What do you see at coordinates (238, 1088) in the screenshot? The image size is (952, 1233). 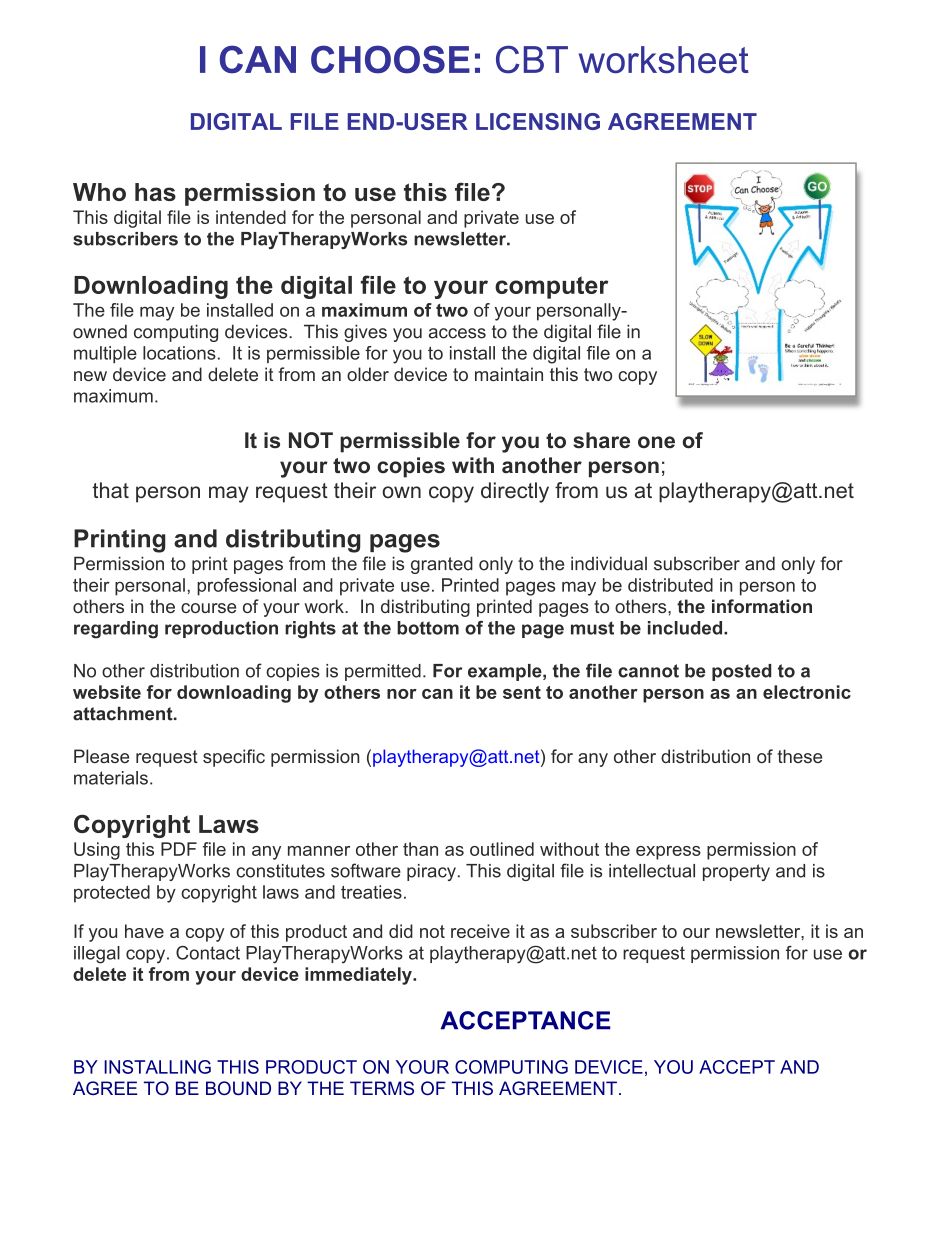 I see `BOUND` at bounding box center [238, 1088].
